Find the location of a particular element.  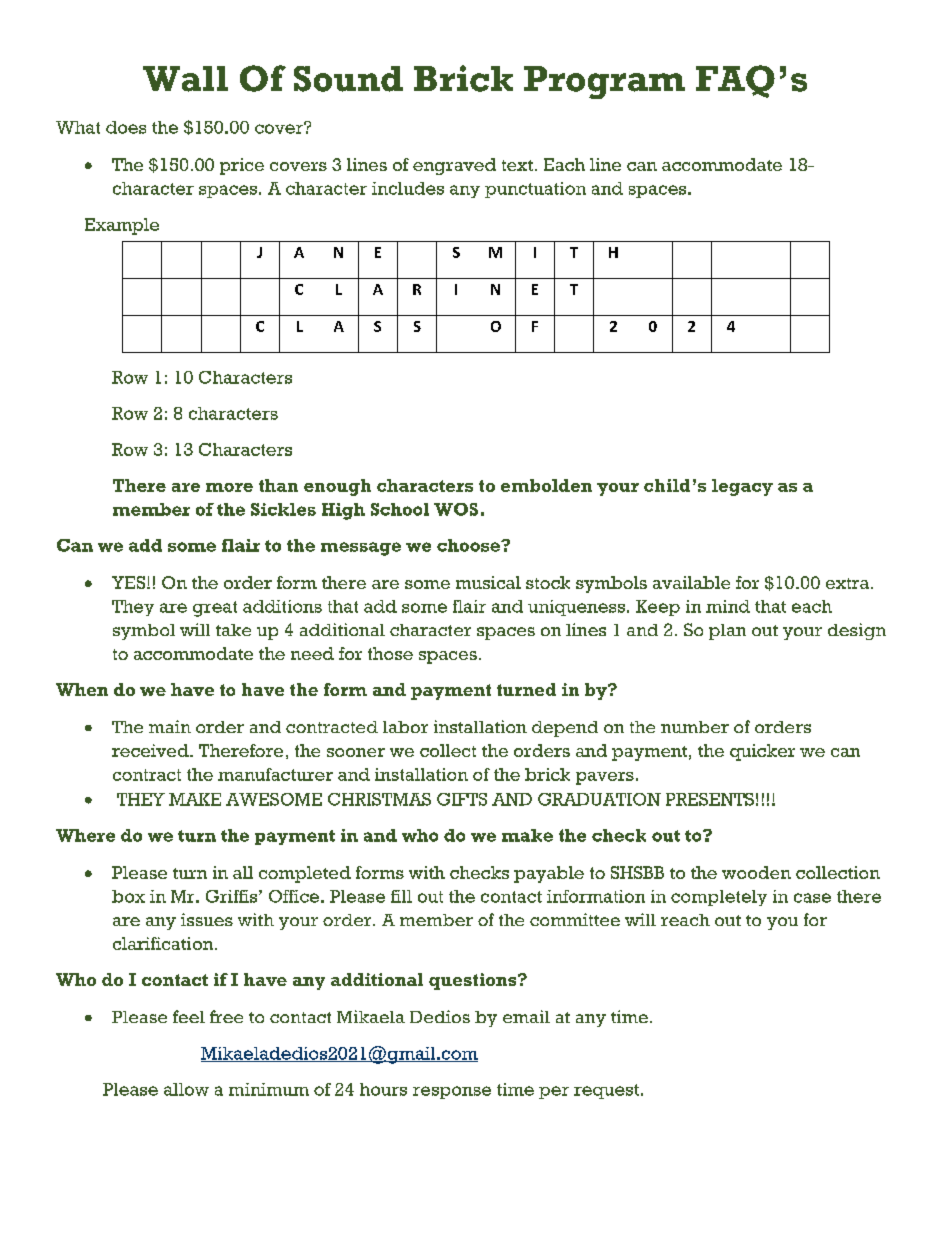

embolden is located at coordinates (546, 485).
